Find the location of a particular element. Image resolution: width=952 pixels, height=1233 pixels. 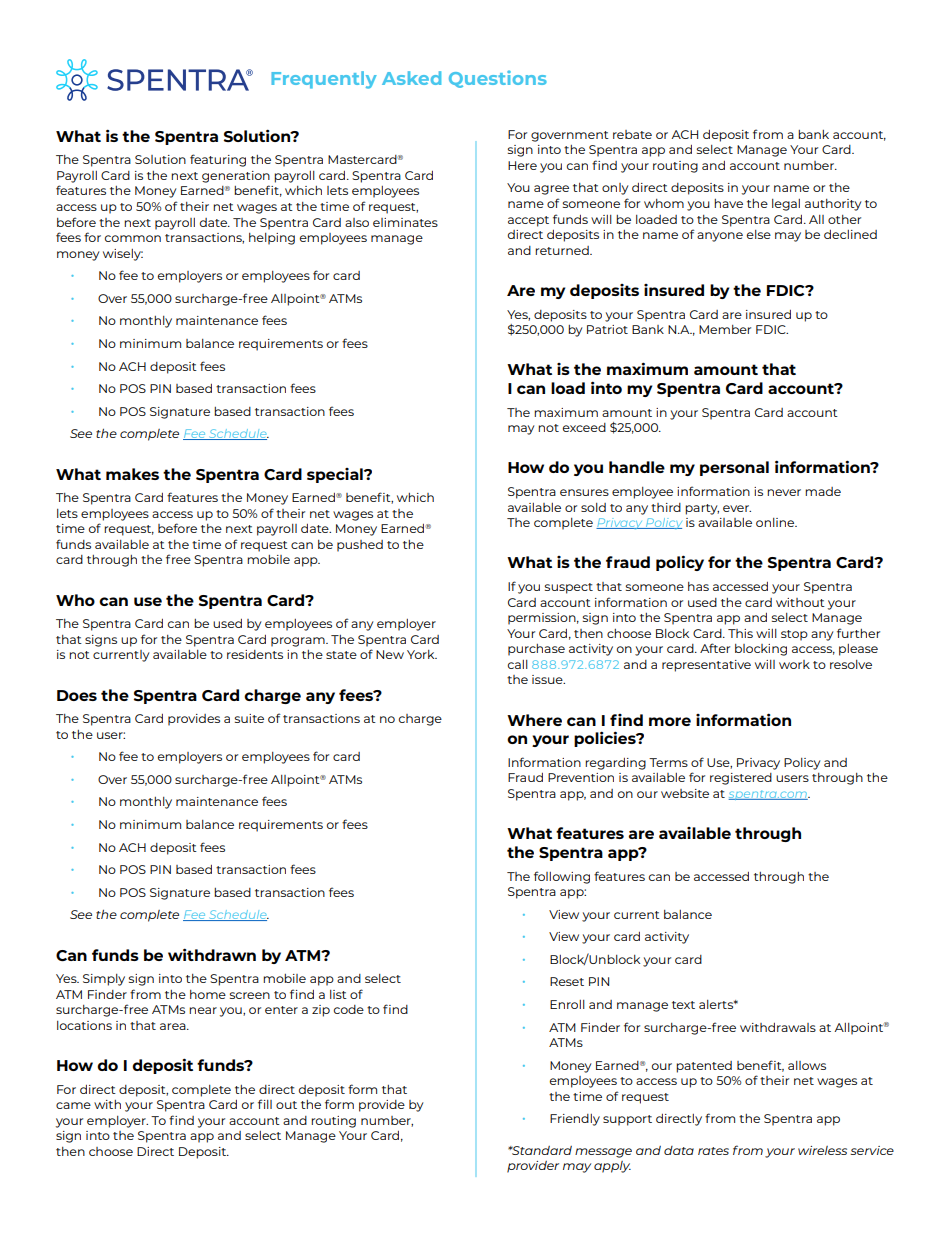

registered is located at coordinates (741, 779).
